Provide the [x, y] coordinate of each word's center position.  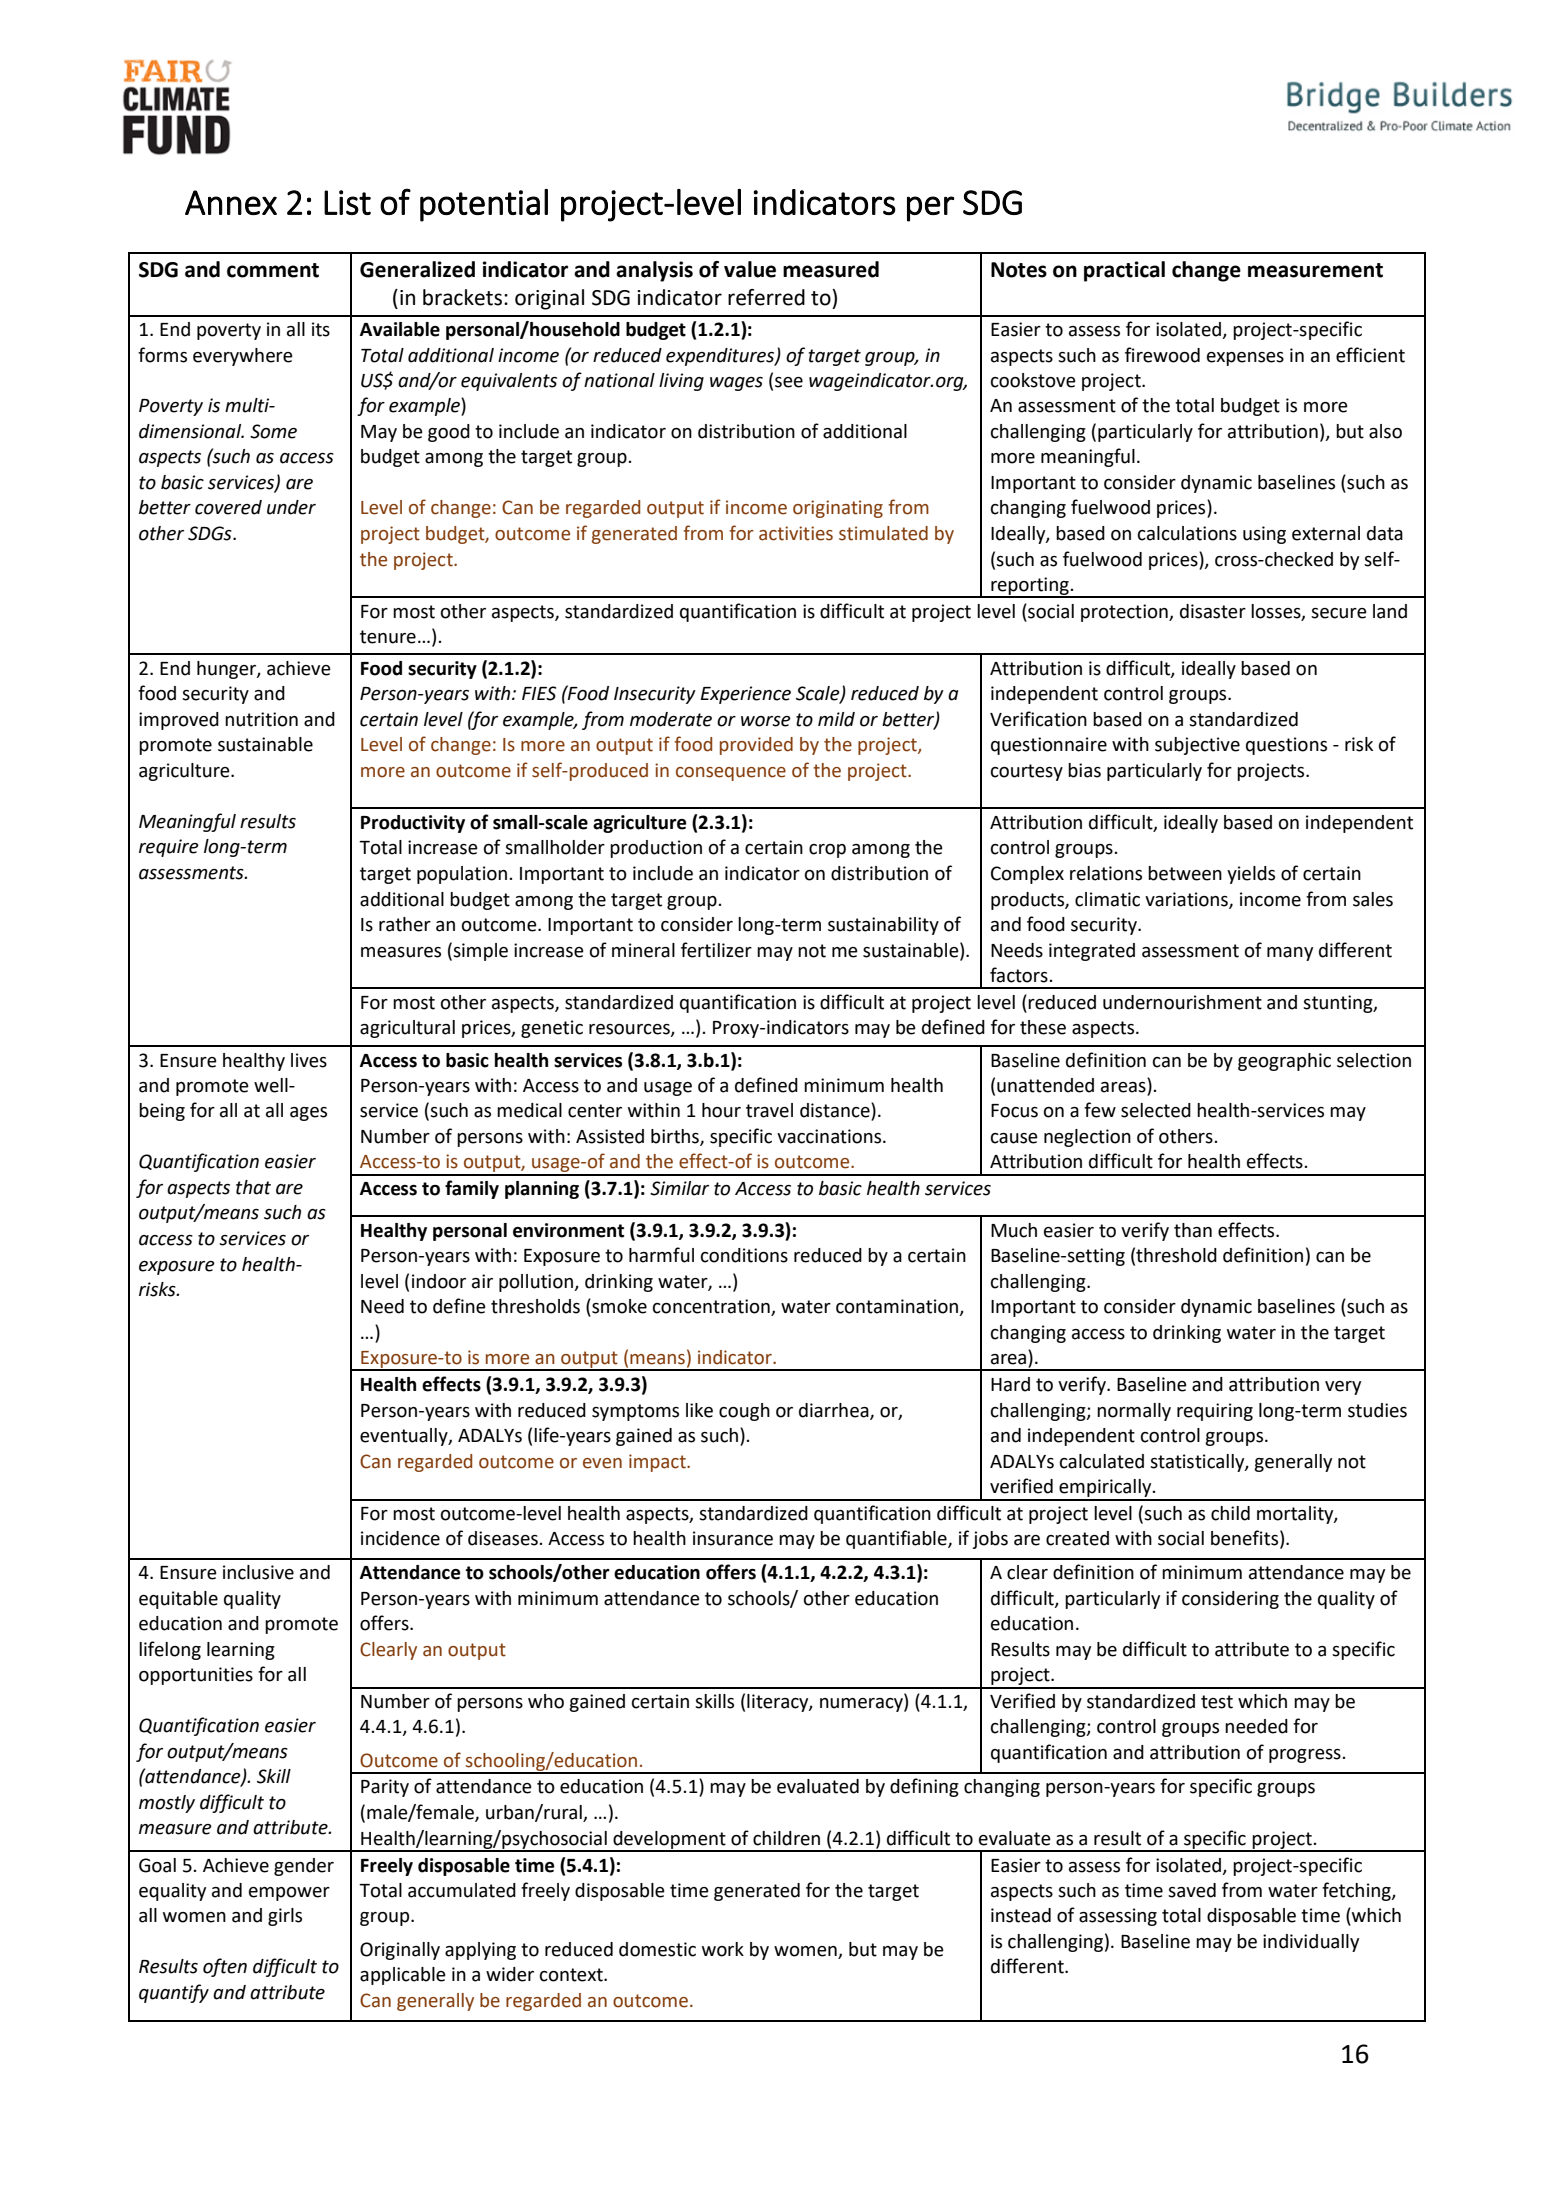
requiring [1215, 1412]
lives [309, 1060]
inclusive [258, 1572]
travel [769, 1110]
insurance [733, 1538]
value [750, 269]
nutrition [261, 719]
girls [285, 1917]
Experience [746, 695]
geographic [1284, 1062]
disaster [1213, 611]
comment [273, 270]
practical [1124, 271]
